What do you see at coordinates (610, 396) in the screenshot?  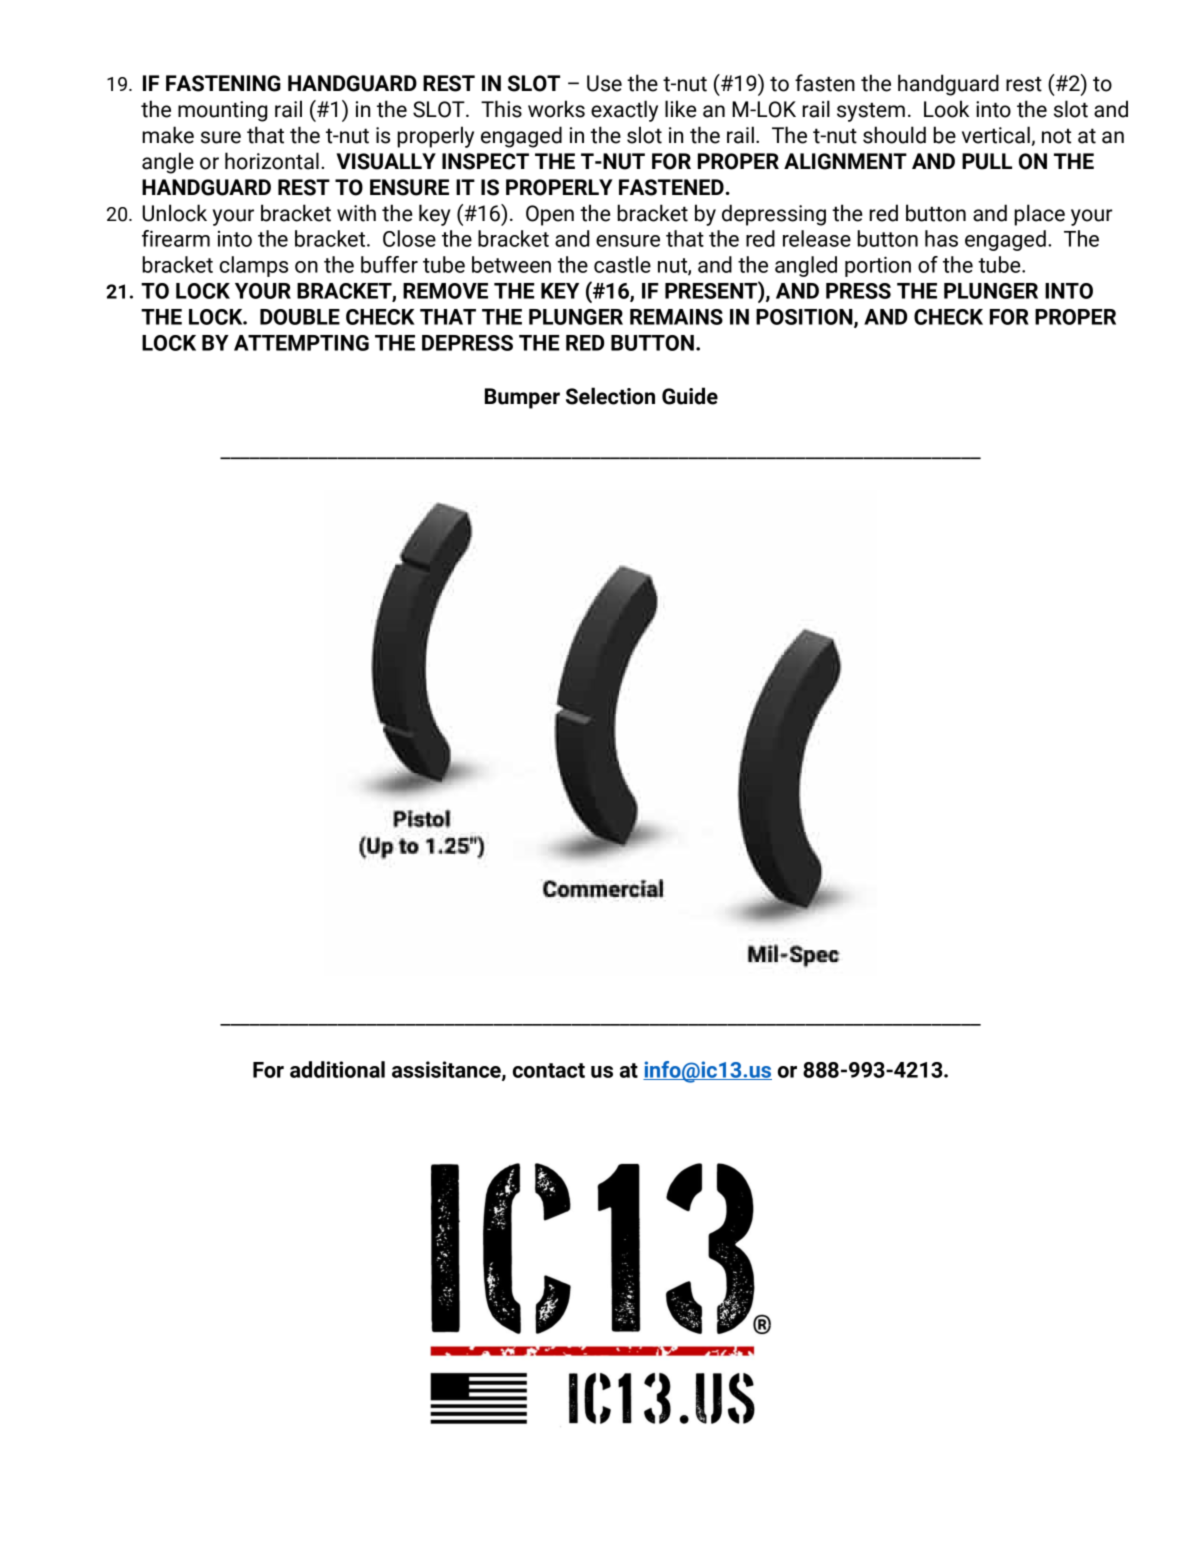 I see `Selection` at bounding box center [610, 396].
